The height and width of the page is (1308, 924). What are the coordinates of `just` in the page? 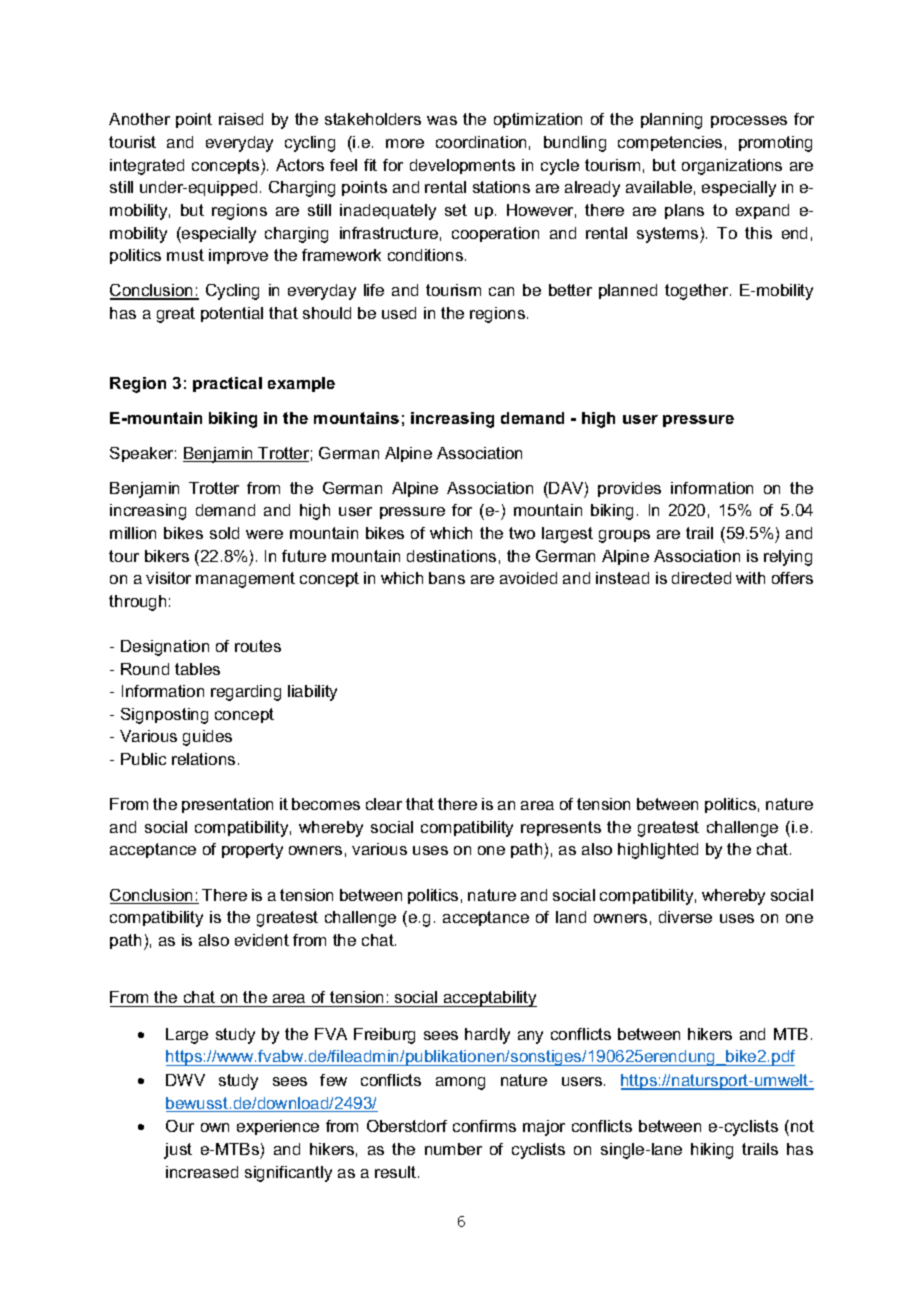 It's located at (178, 1151).
